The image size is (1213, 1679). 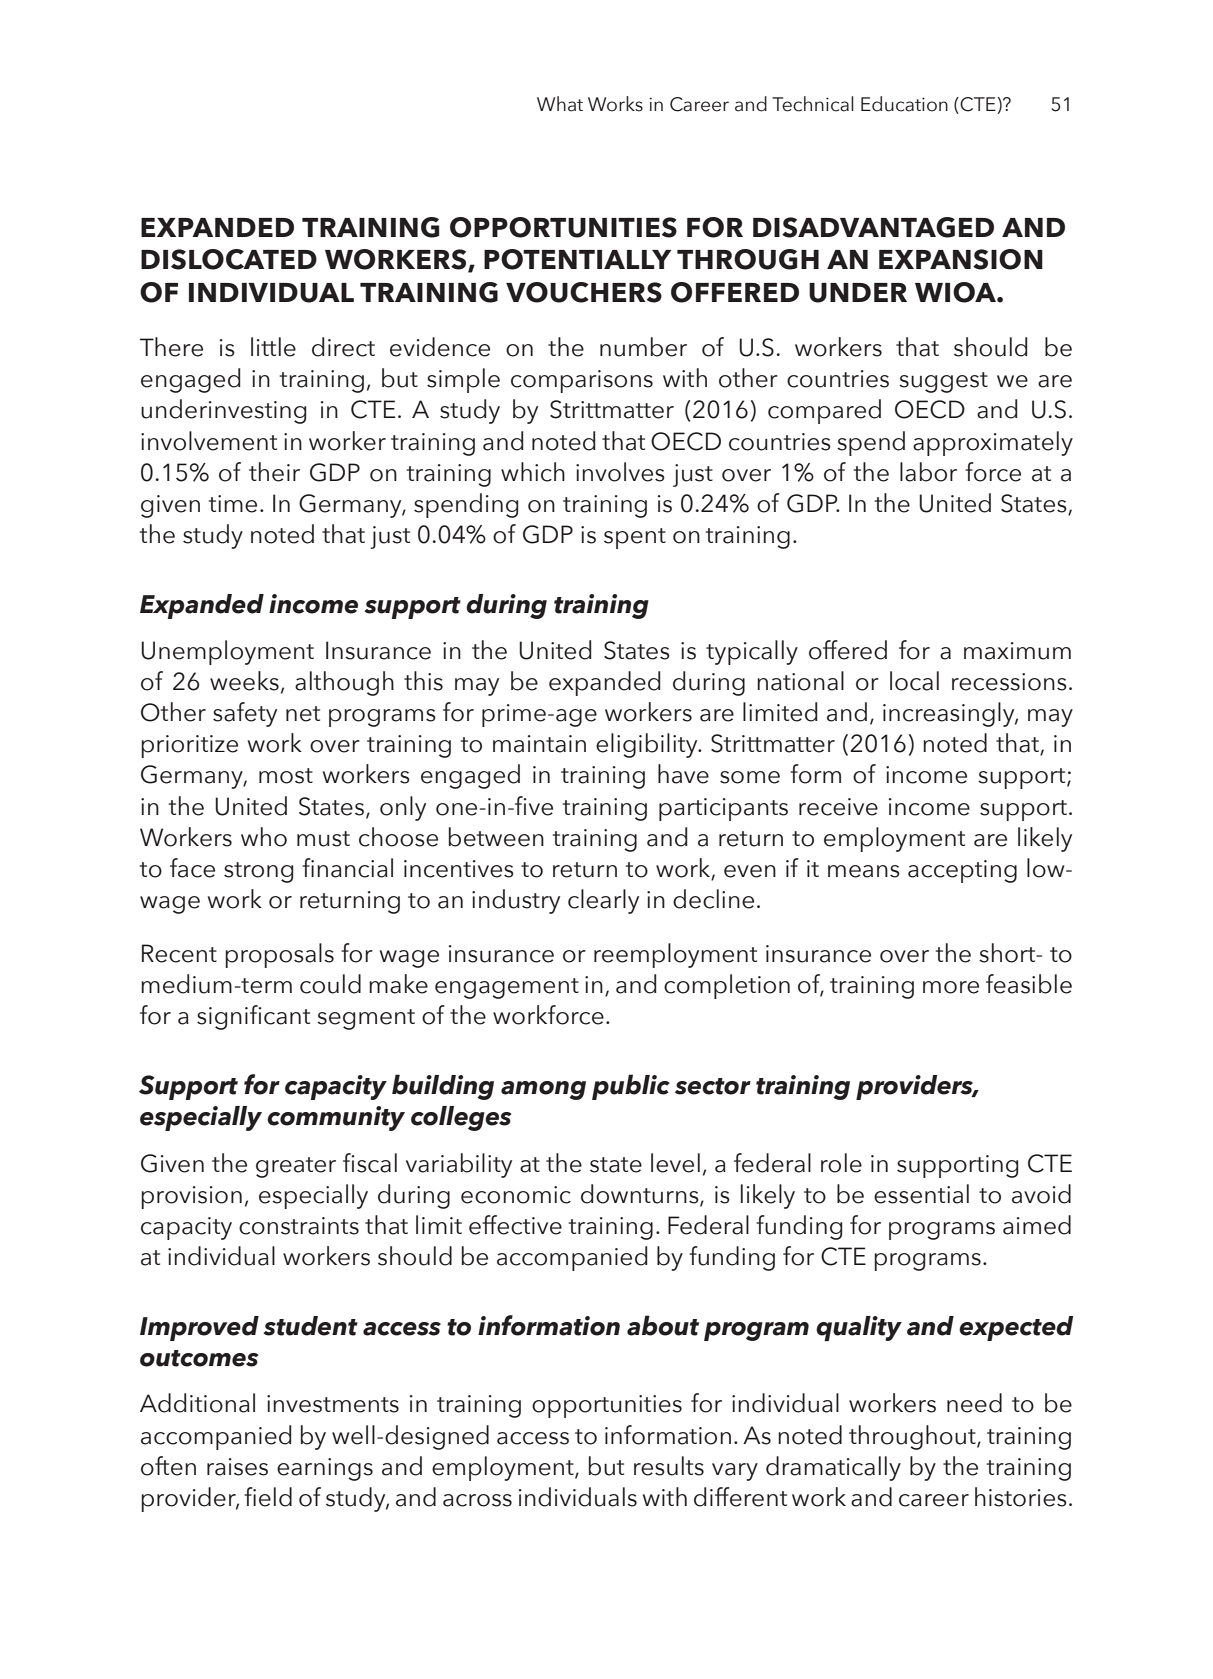 I want to click on results, so click(x=669, y=1466).
